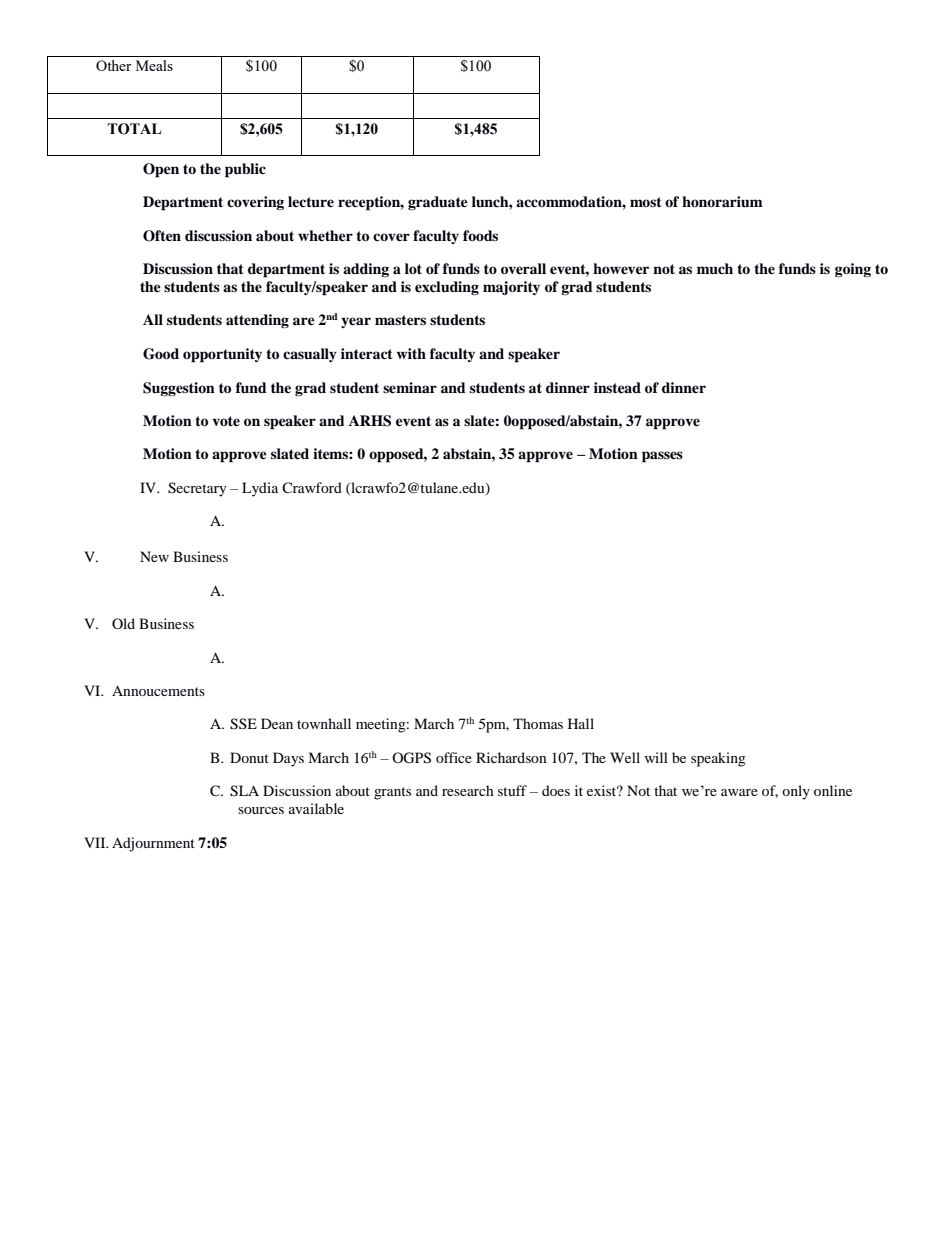 Image resolution: width=952 pixels, height=1233 pixels. What do you see at coordinates (646, 202) in the image?
I see `most` at bounding box center [646, 202].
